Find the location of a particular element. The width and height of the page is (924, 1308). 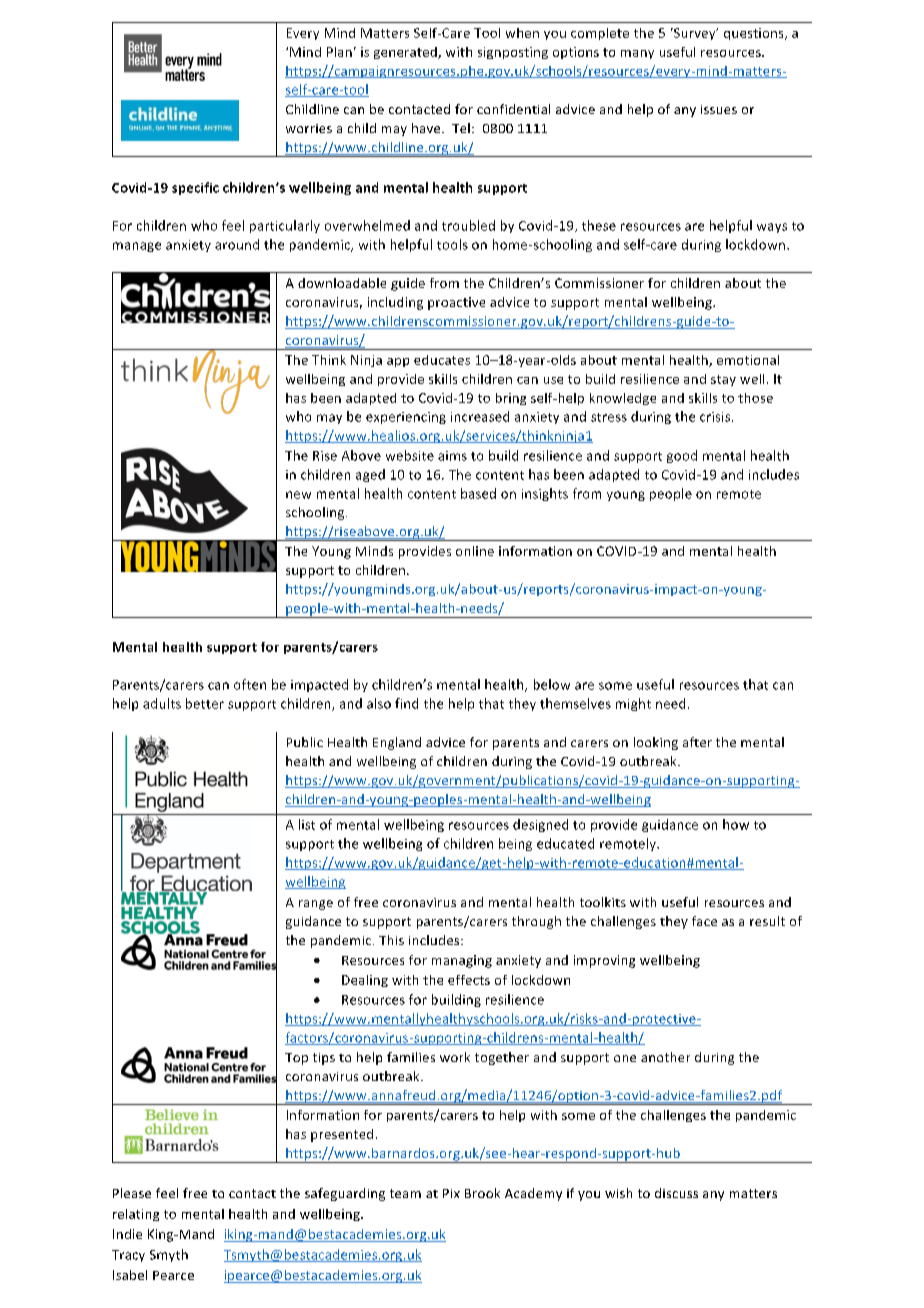

relating is located at coordinates (136, 1215).
